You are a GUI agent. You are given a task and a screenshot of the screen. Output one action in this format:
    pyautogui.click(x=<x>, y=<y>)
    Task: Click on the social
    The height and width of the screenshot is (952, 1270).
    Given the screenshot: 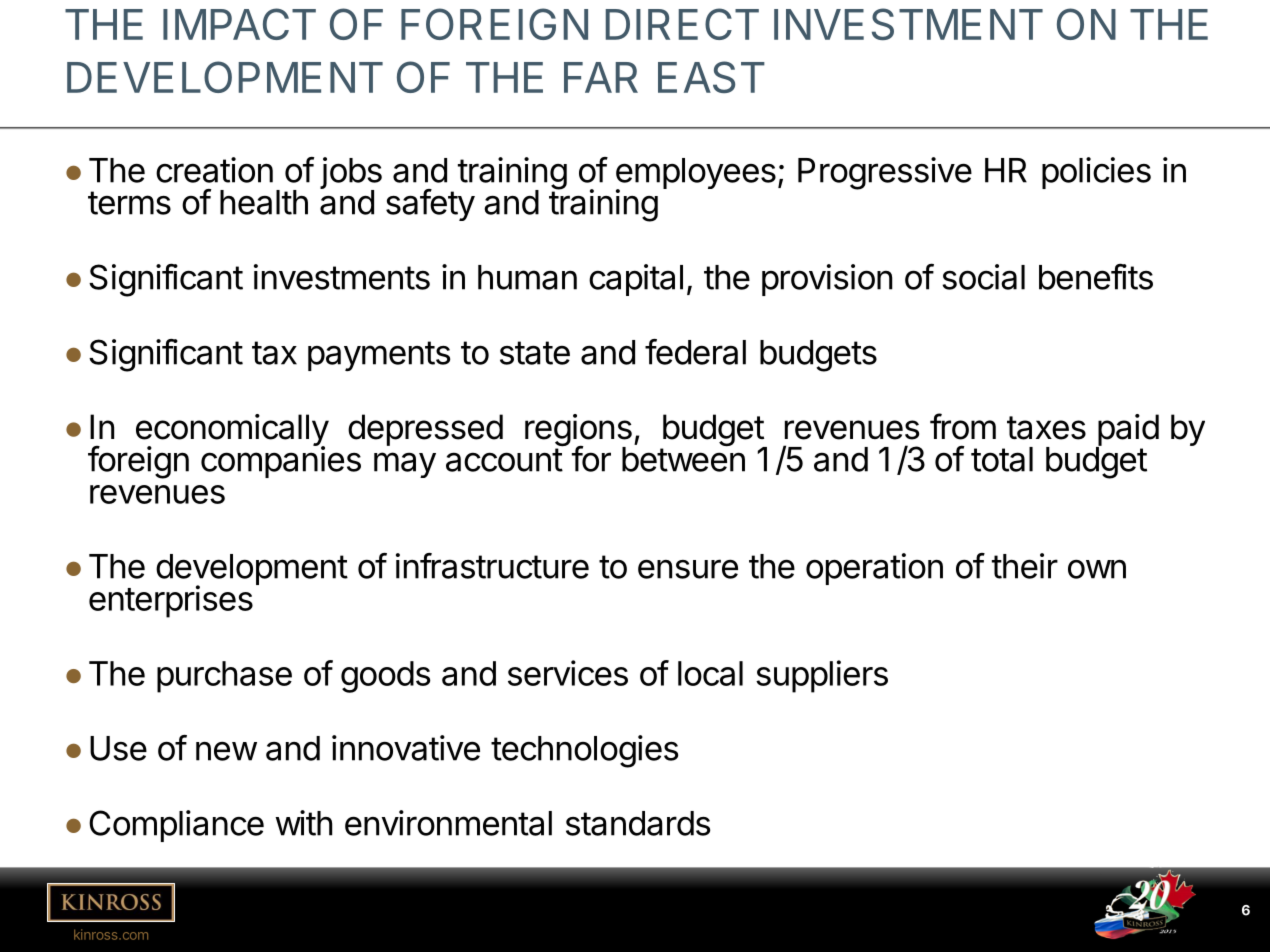 What is the action you would take?
    pyautogui.click(x=983, y=277)
